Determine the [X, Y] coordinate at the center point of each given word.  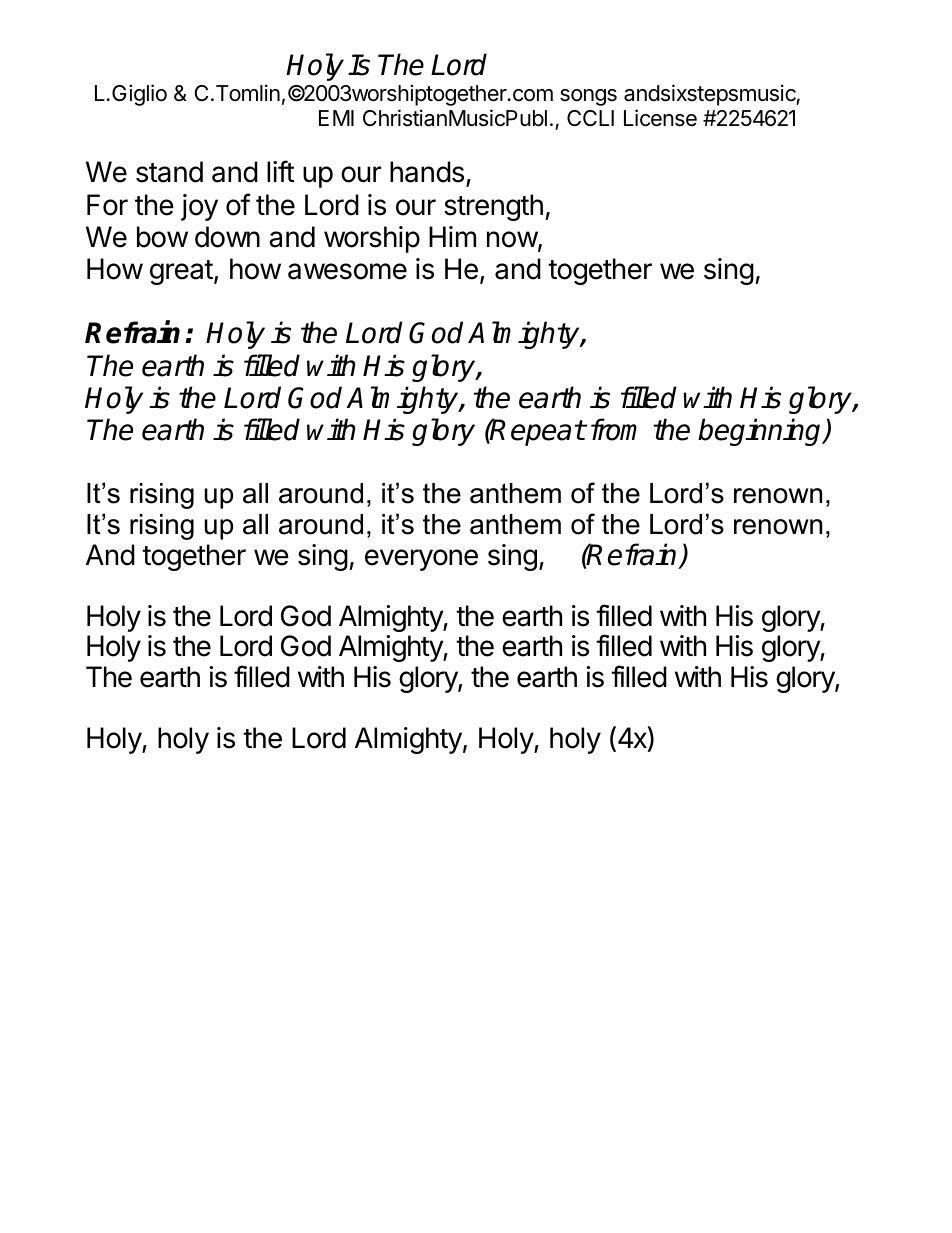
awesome [347, 271]
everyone [421, 560]
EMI [336, 118]
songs [588, 97]
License [660, 118]
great [181, 272]
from [614, 429]
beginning [761, 432]
